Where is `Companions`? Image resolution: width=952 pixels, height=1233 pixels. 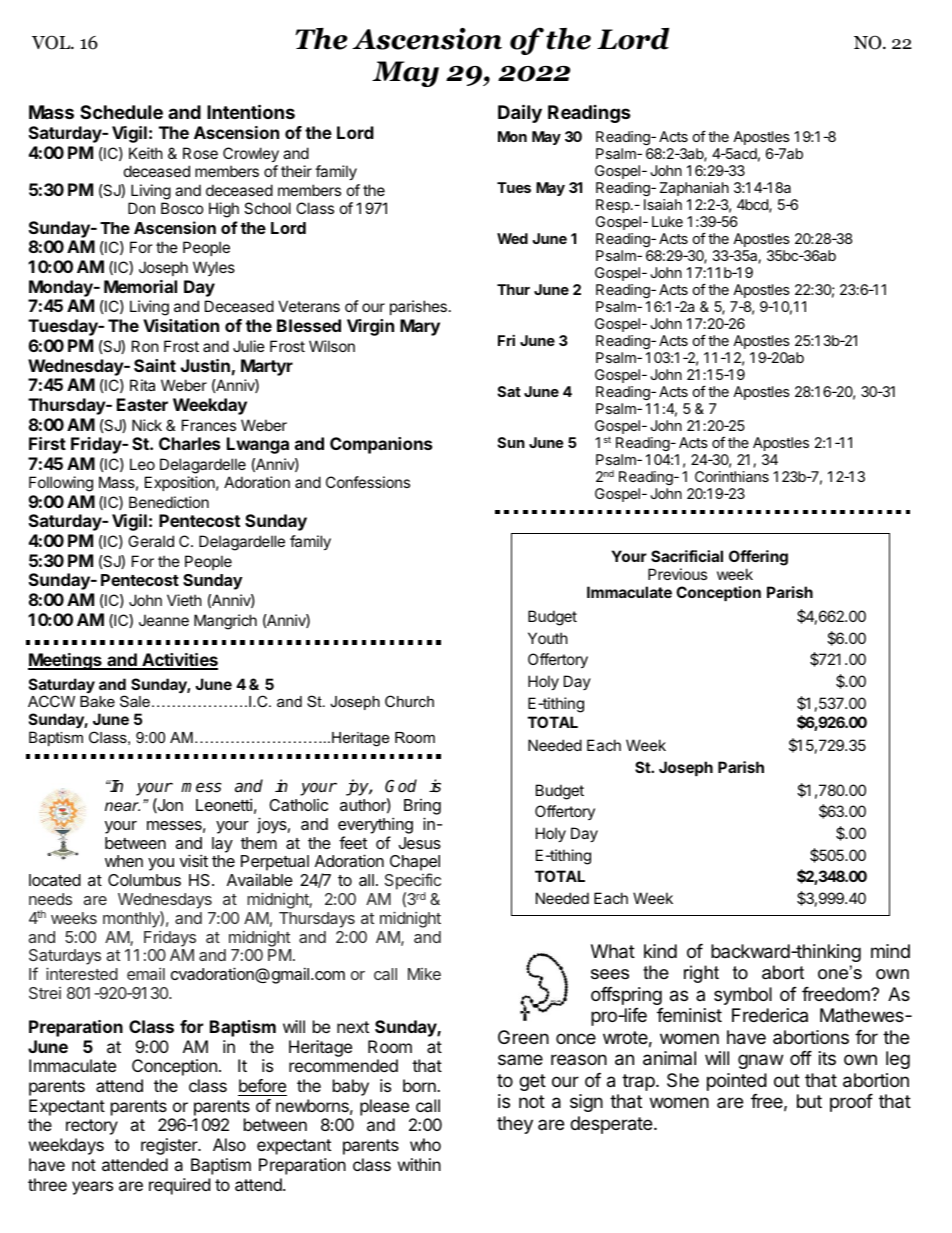 Companions is located at coordinates (381, 445).
